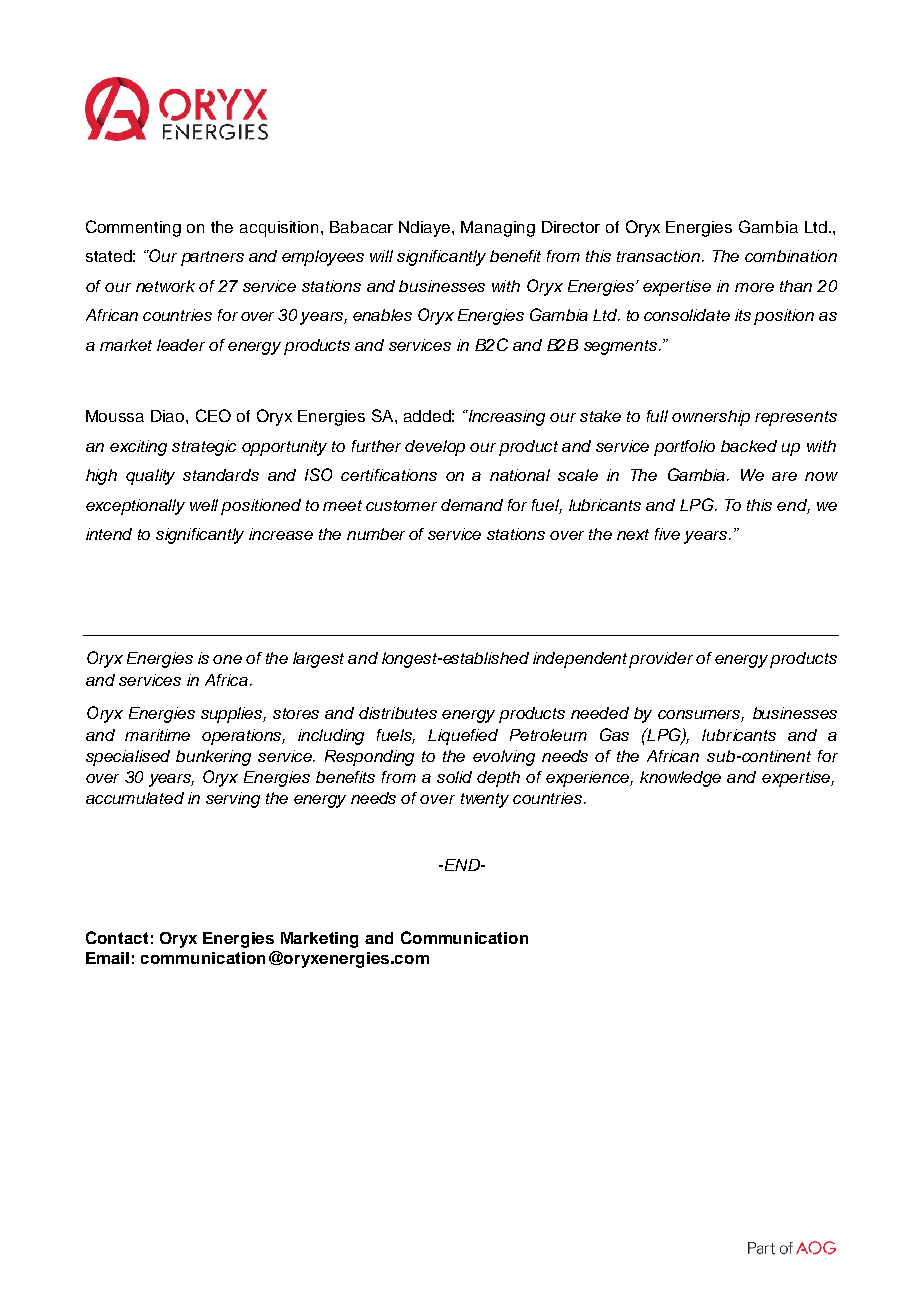  Describe the element at coordinates (485, 800) in the screenshot. I see `twenty` at that location.
